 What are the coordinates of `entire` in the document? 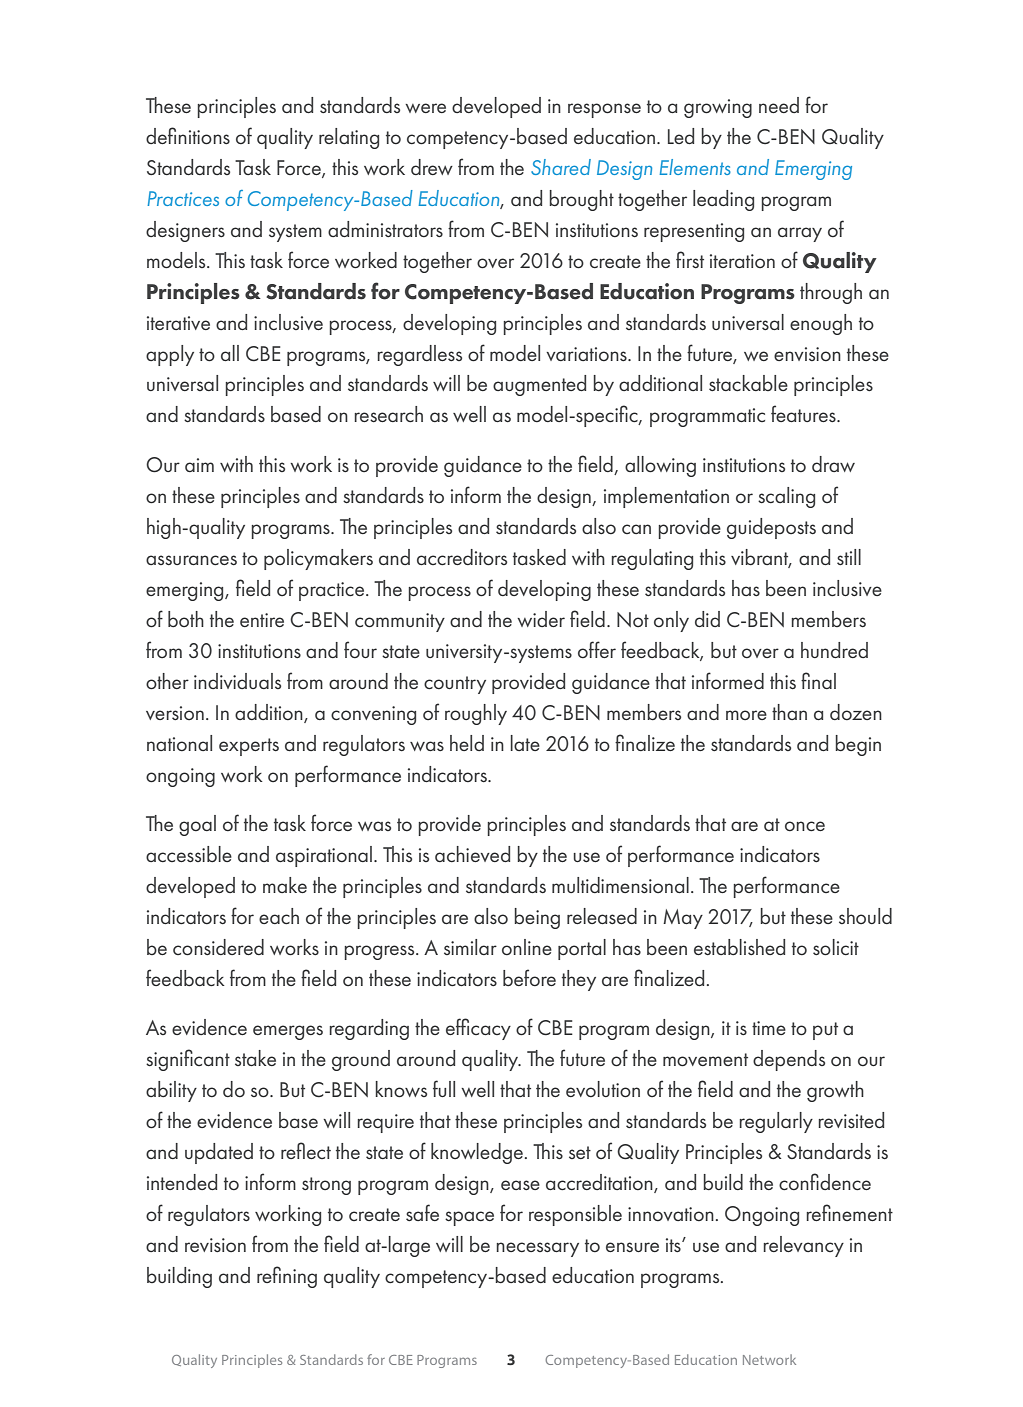 It's located at (262, 620).
